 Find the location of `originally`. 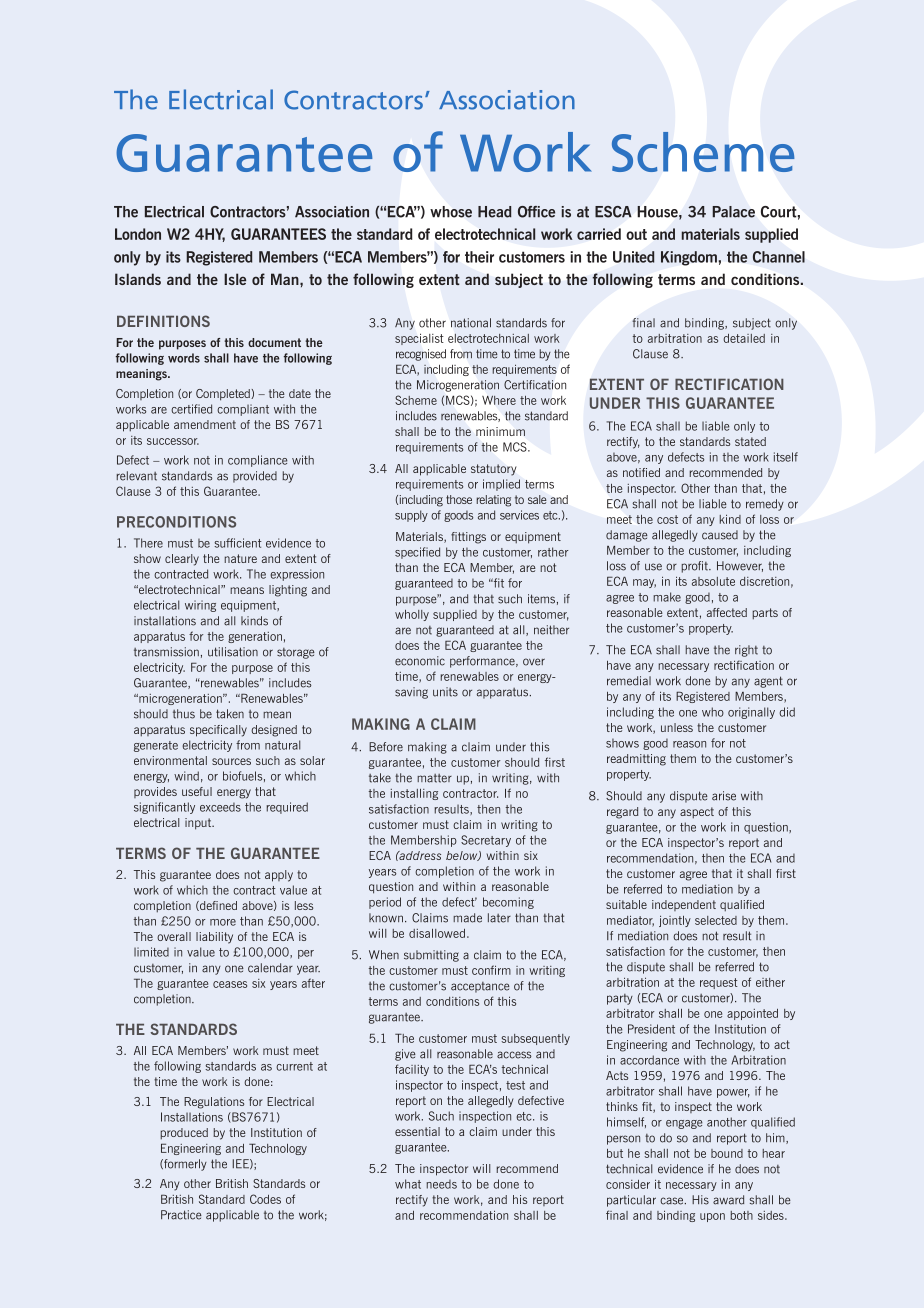

originally is located at coordinates (751, 713).
